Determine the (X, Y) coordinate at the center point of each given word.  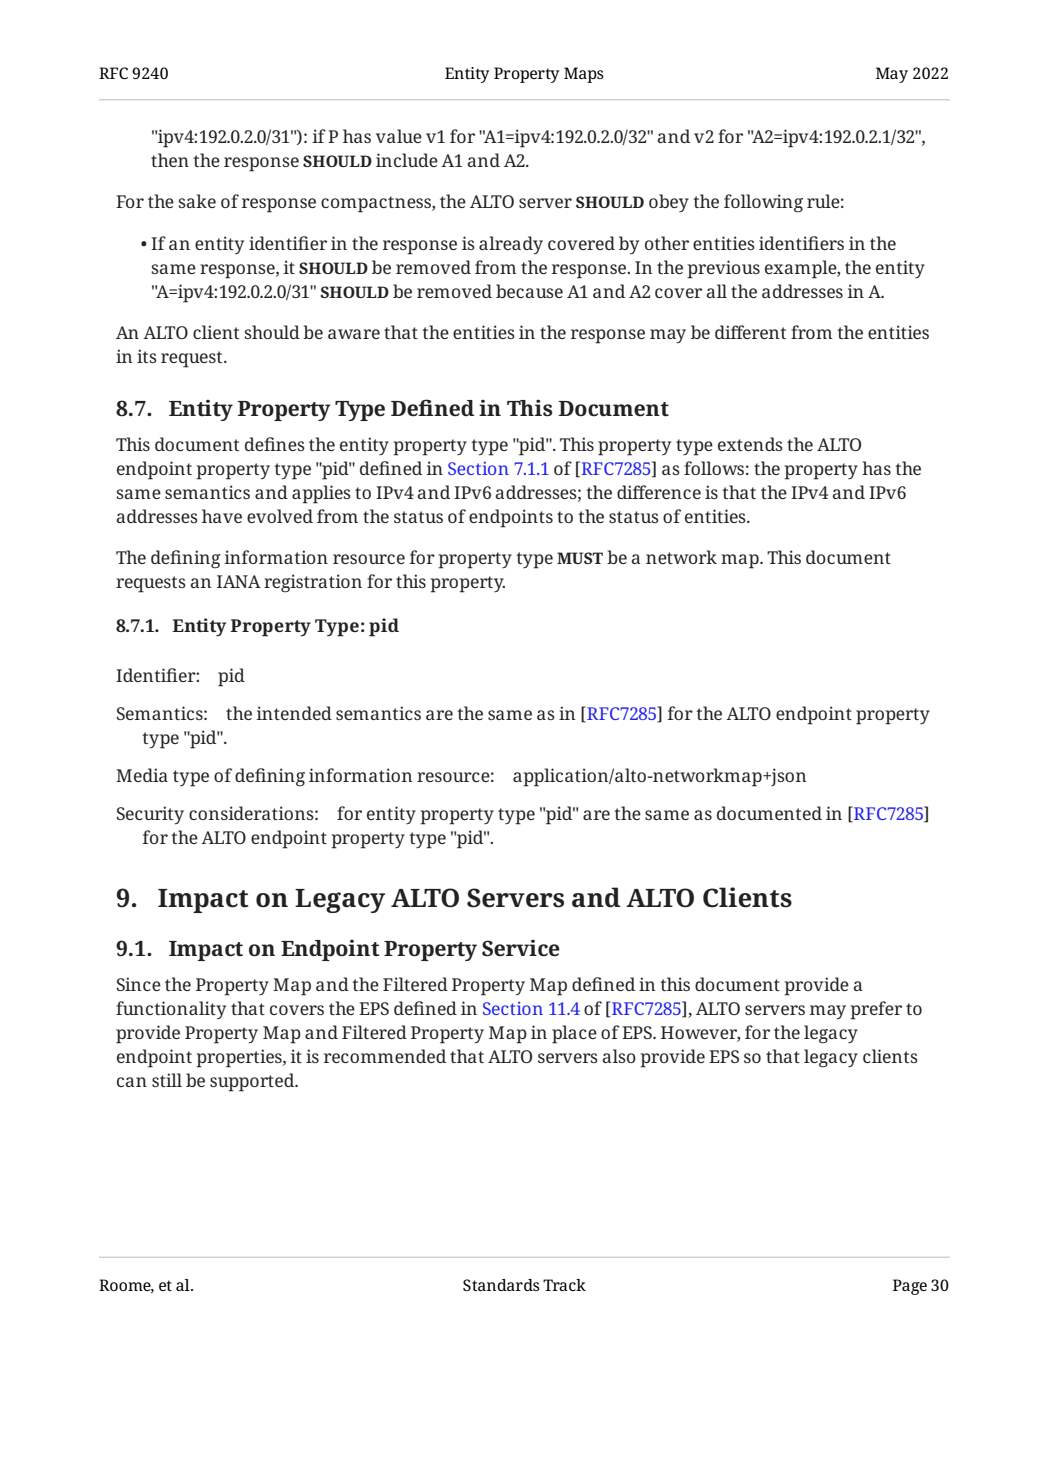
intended (294, 713)
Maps (584, 75)
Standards (501, 1285)
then (170, 160)
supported (253, 1082)
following (763, 203)
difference (659, 492)
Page (910, 1287)
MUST (580, 558)
